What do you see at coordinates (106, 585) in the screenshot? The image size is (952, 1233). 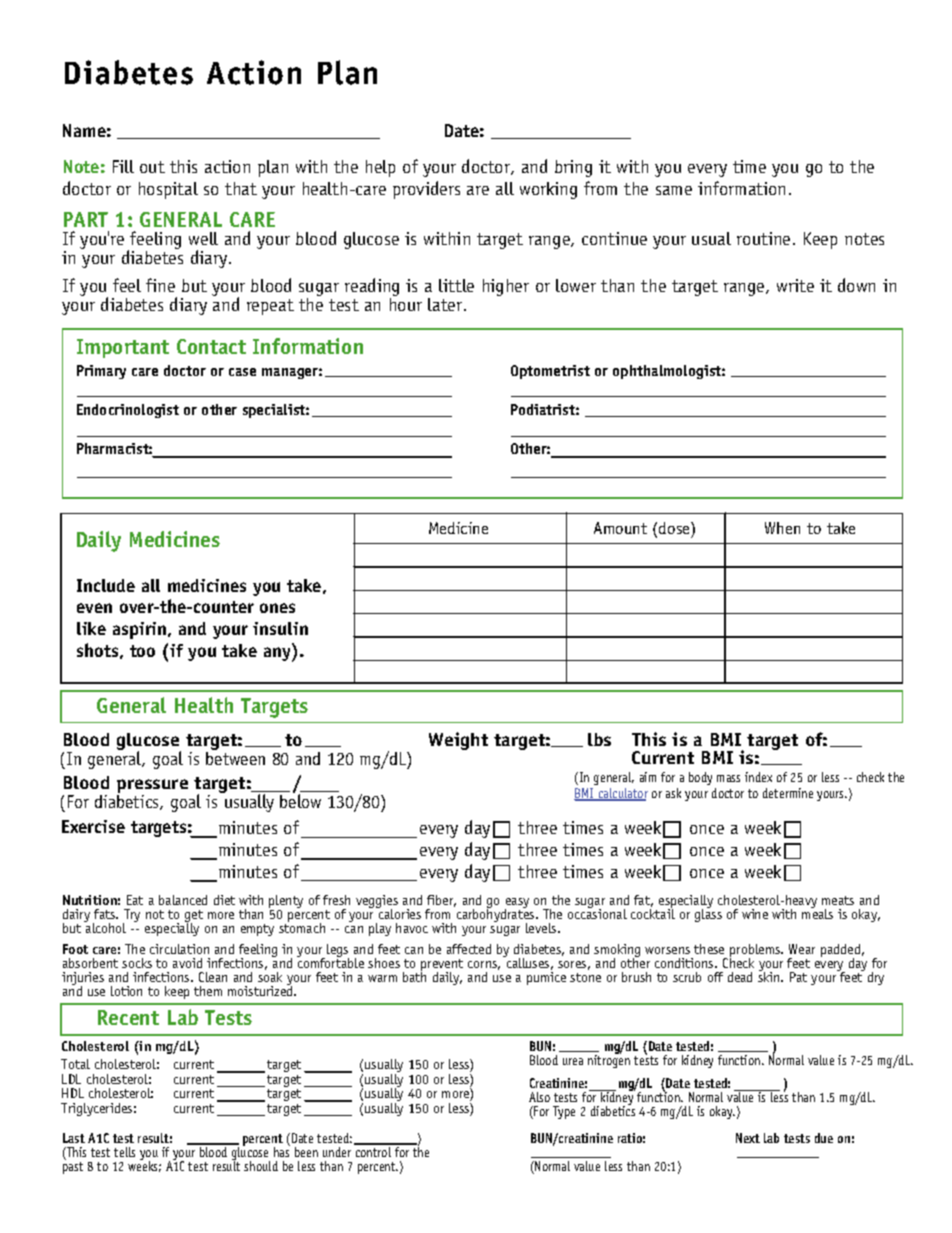 I see `Include` at bounding box center [106, 585].
